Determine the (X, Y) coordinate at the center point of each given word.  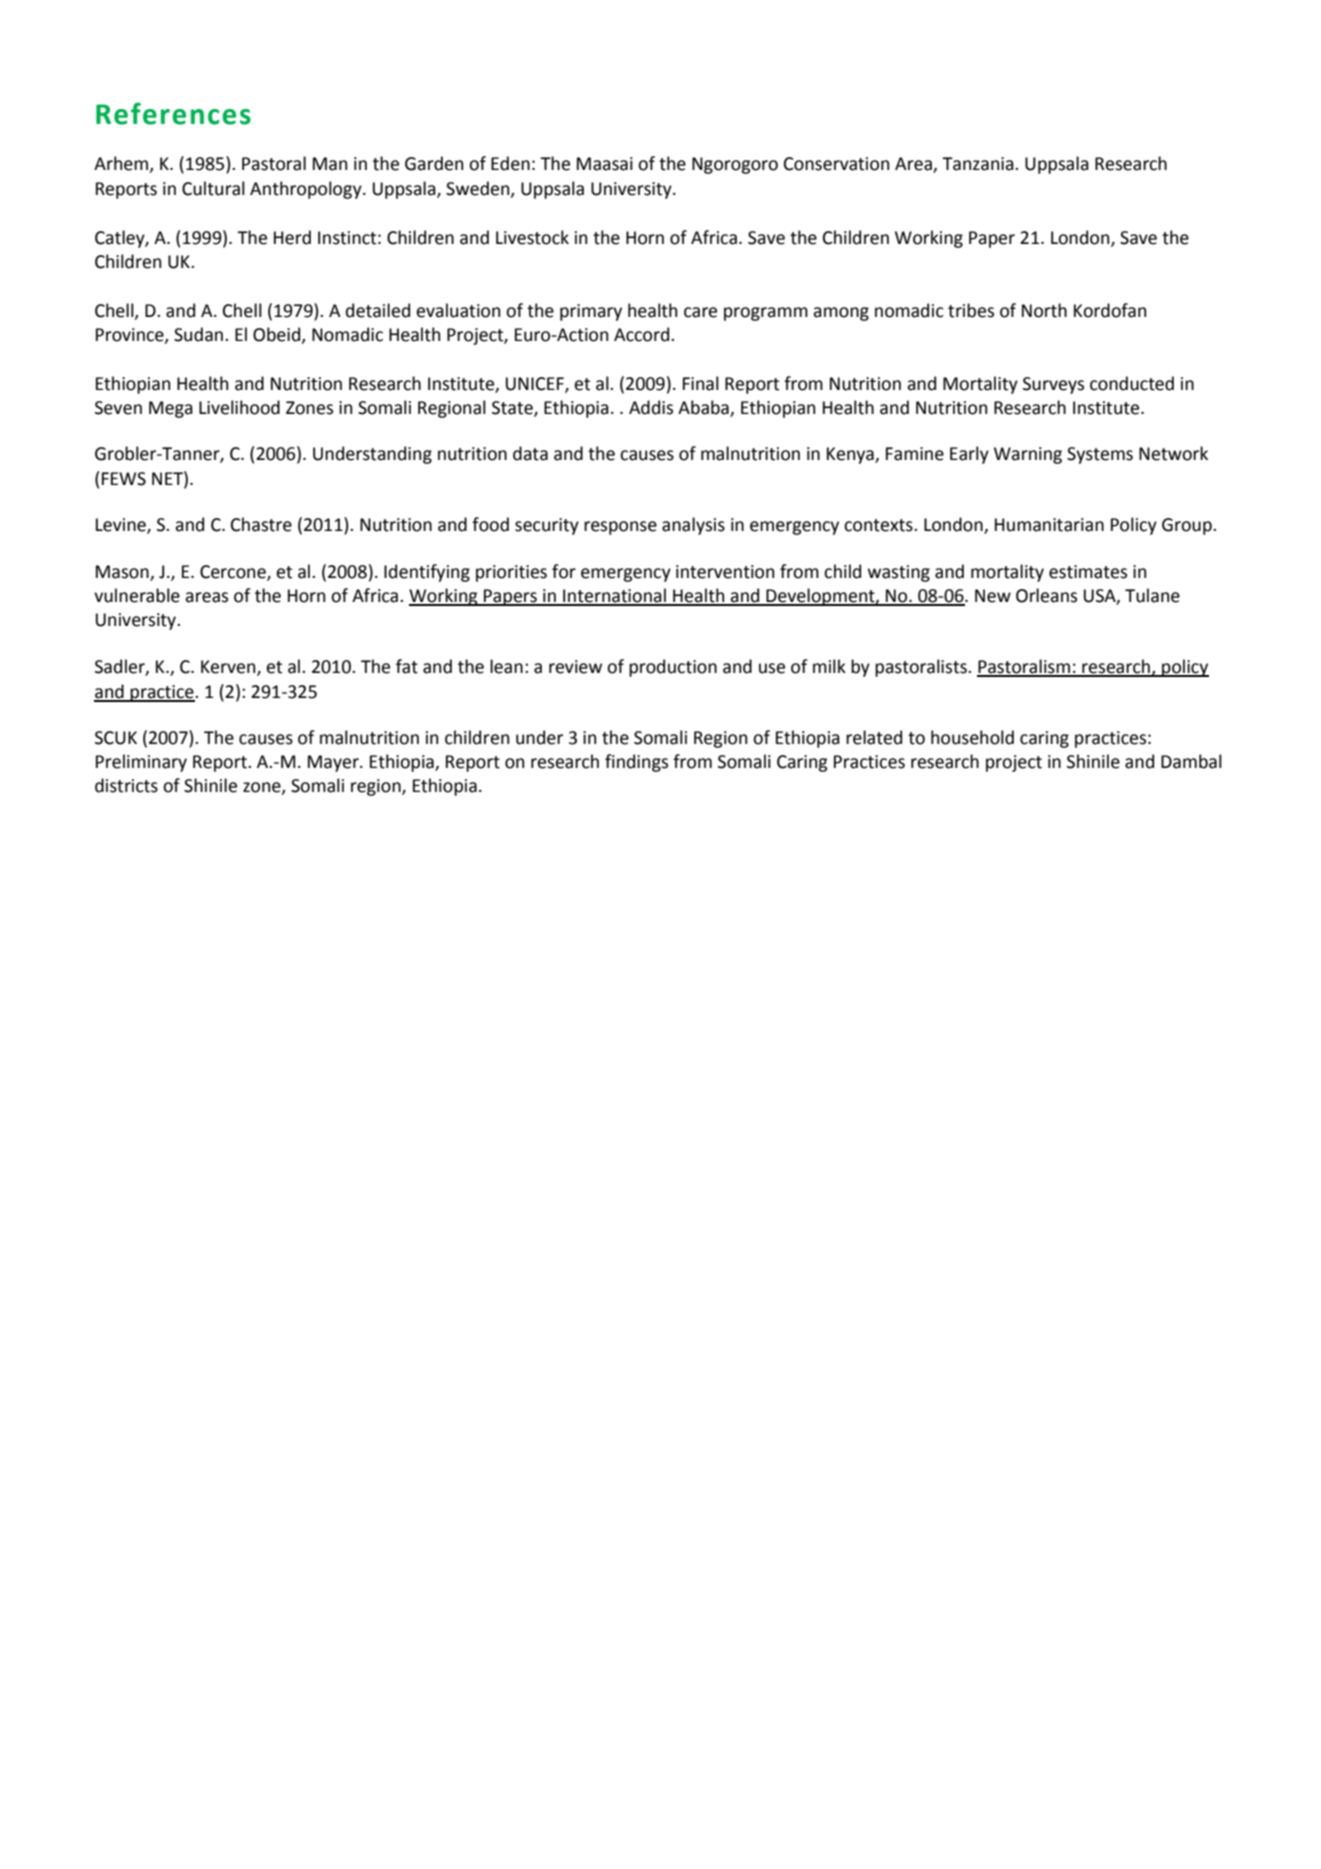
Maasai (605, 164)
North (1044, 310)
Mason (123, 573)
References (173, 113)
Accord (643, 334)
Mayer (334, 763)
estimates (1088, 572)
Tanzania (979, 164)
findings (636, 763)
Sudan (198, 334)
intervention (725, 572)
